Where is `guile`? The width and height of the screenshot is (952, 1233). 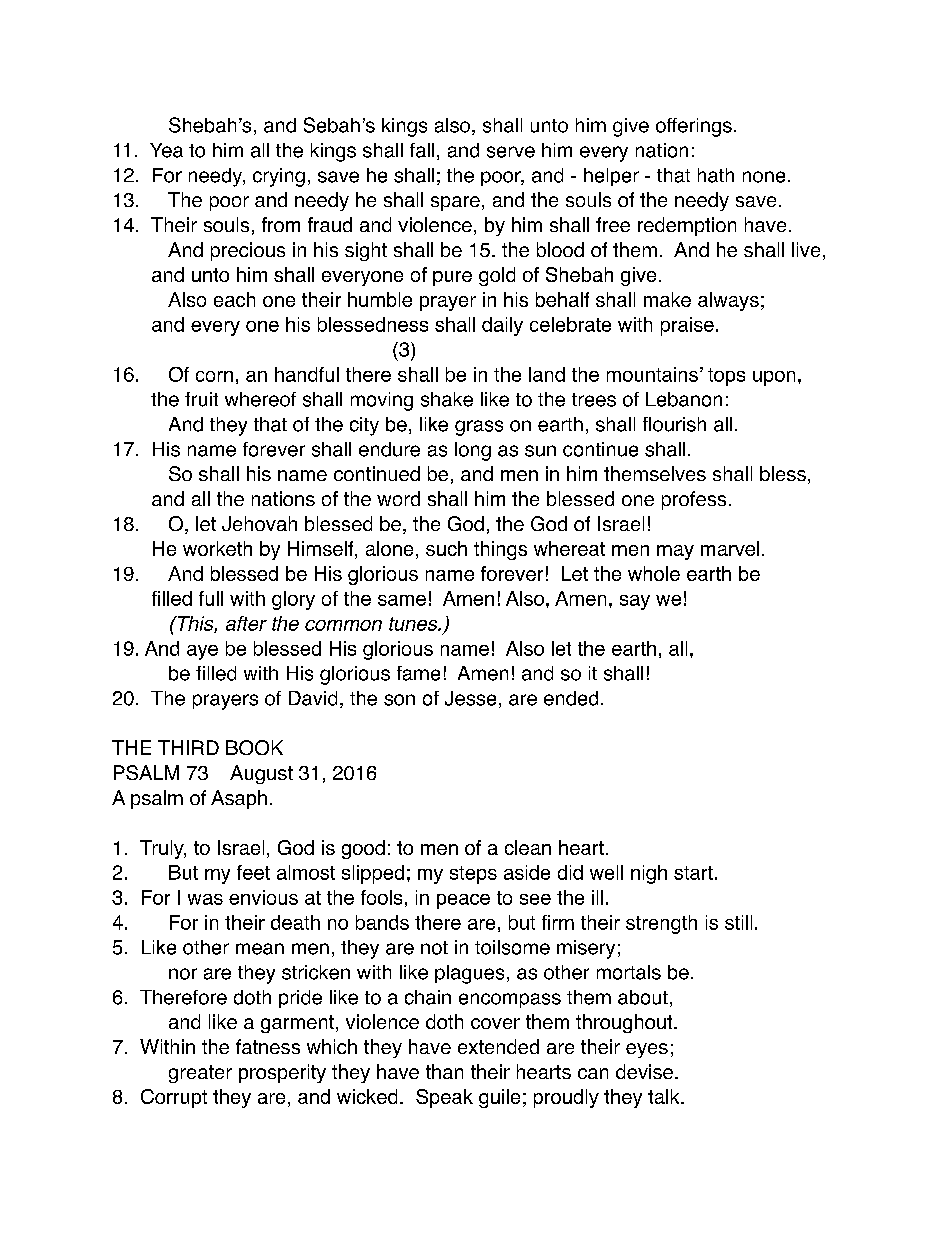
guile is located at coordinates (499, 1098).
